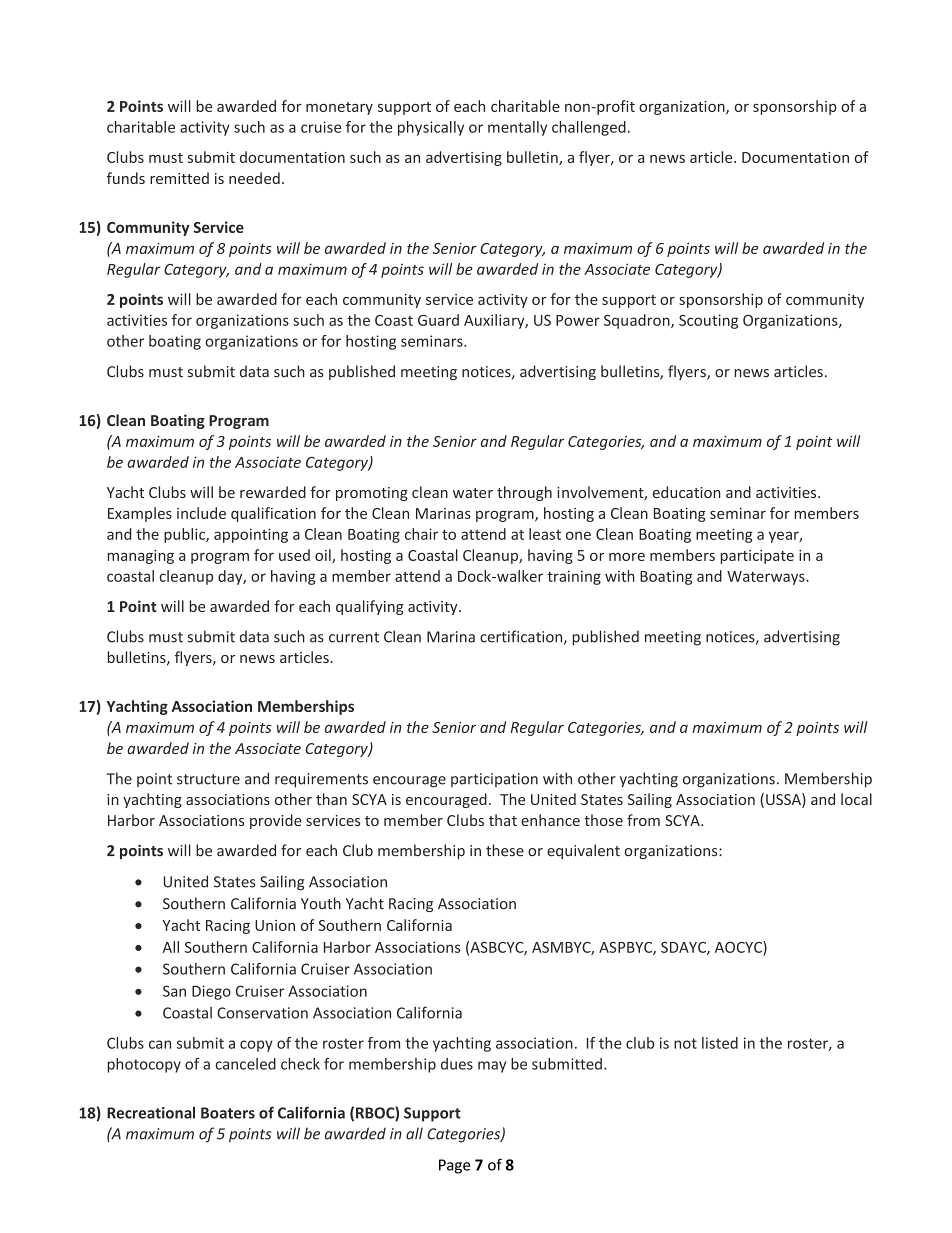 The width and height of the screenshot is (952, 1233). I want to click on challenged, so click(589, 128).
